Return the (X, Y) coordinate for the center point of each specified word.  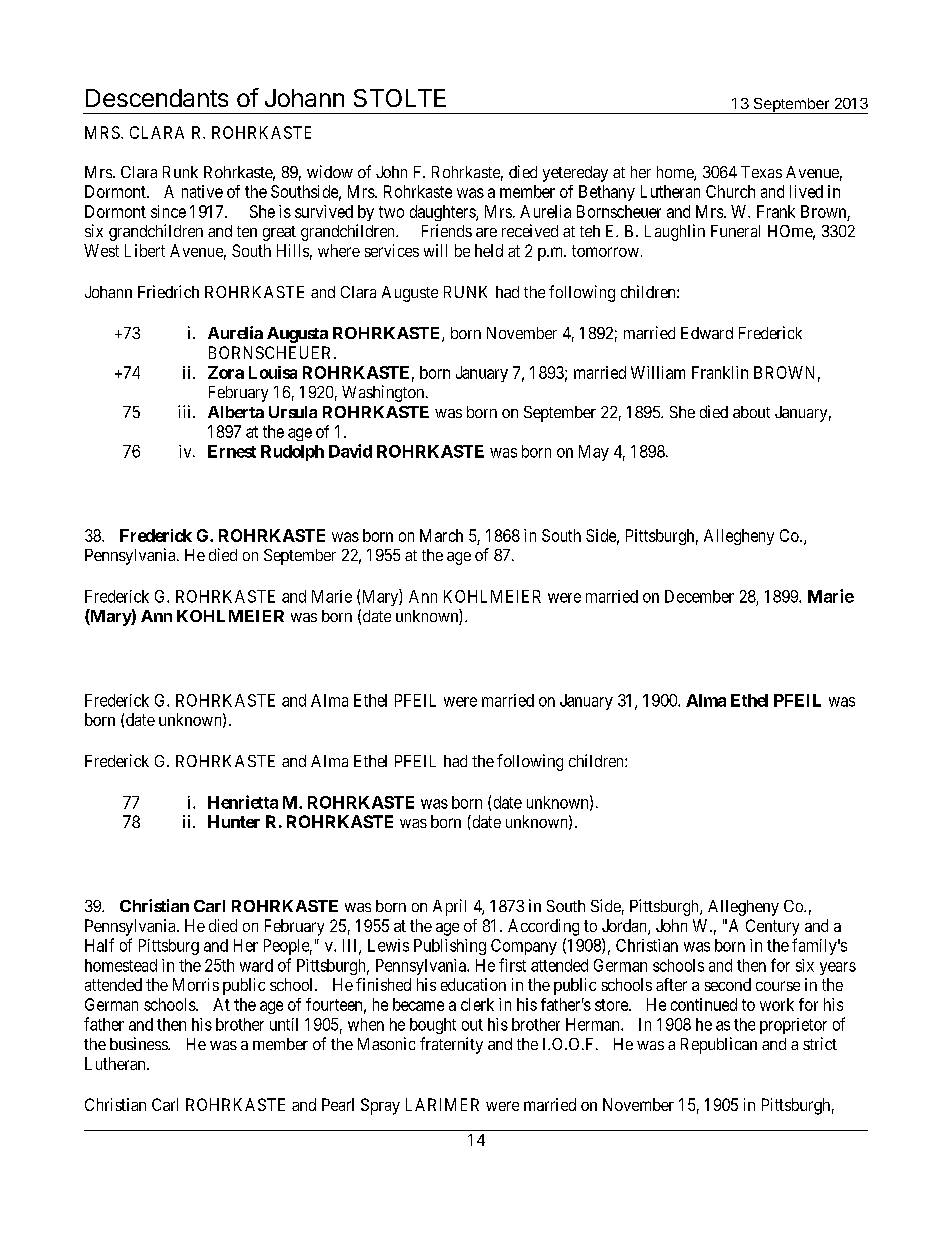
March (441, 535)
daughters (443, 213)
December (699, 596)
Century (772, 927)
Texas (761, 172)
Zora (226, 372)
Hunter (234, 821)
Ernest (232, 451)
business (139, 1043)
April (449, 907)
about (751, 412)
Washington (384, 393)
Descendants (157, 98)
